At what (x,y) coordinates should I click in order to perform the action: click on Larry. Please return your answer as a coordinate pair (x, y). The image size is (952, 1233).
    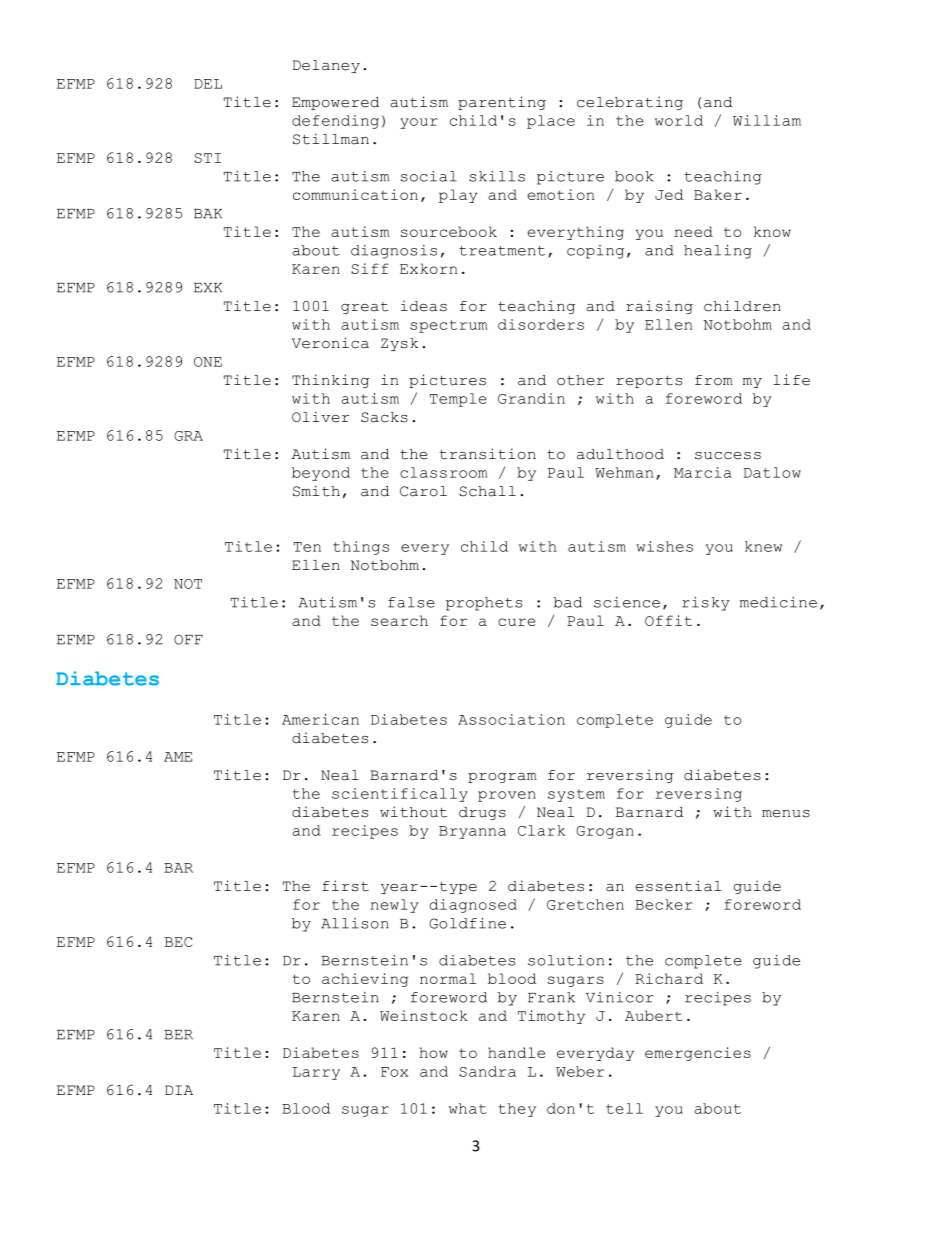
    Looking at the image, I should click on (316, 1073).
